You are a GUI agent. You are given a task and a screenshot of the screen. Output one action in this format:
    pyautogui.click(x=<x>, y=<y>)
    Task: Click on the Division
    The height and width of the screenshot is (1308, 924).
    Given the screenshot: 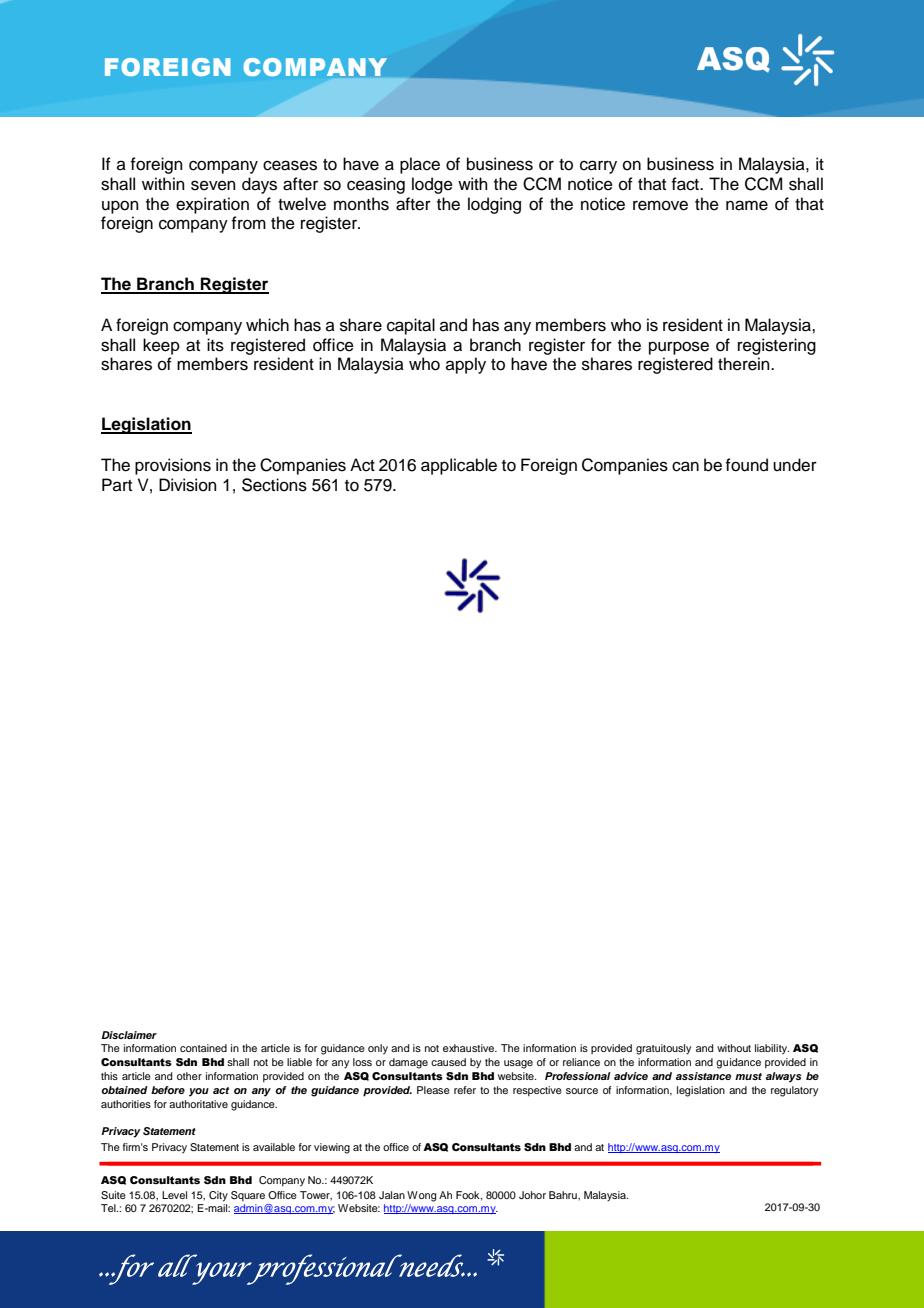 What is the action you would take?
    pyautogui.click(x=188, y=485)
